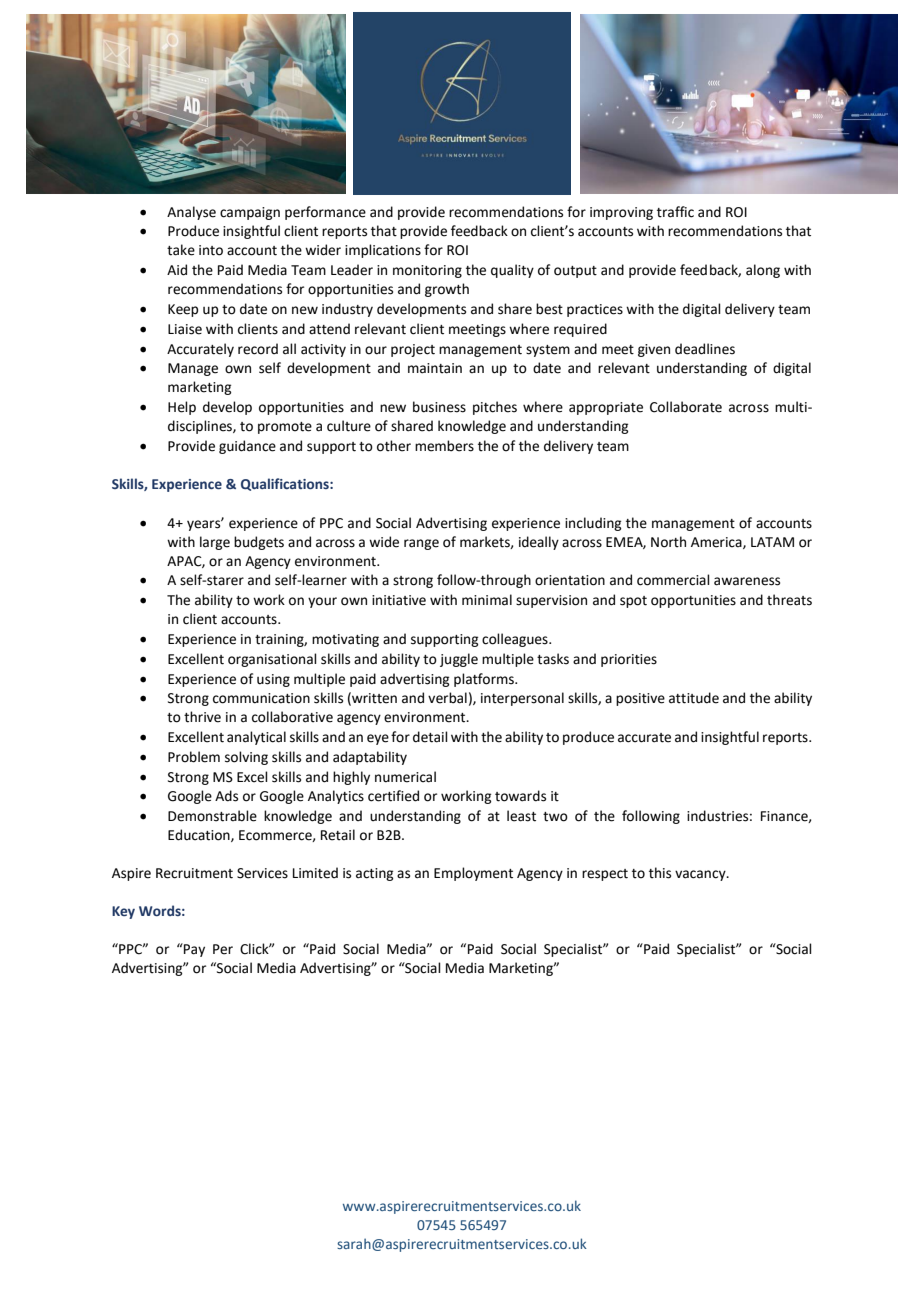 The width and height of the screenshot is (924, 1308). Describe the element at coordinates (194, 757) in the screenshot. I see `Problem` at that location.
